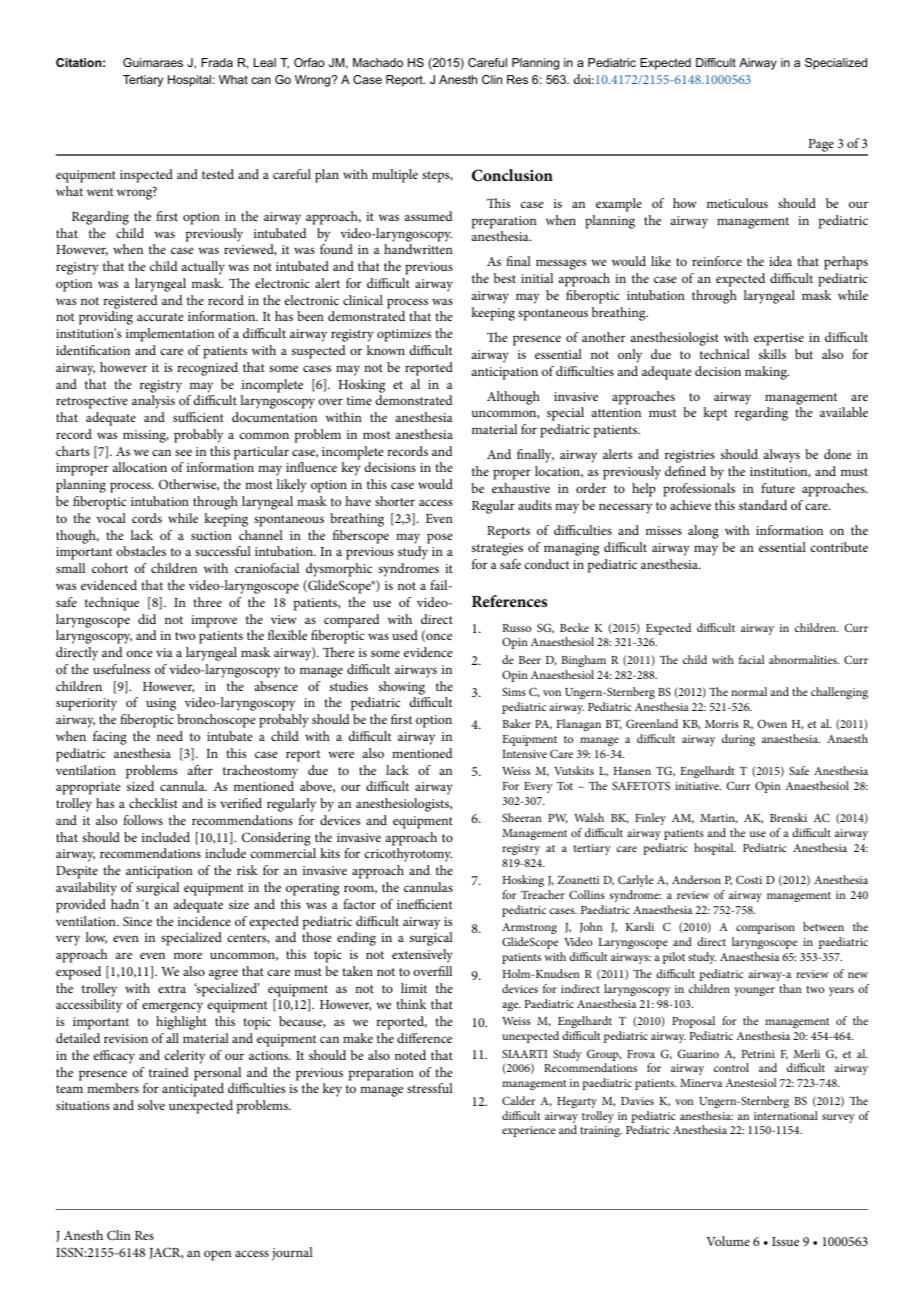  Describe the element at coordinates (378, 62) in the screenshot. I see `Machado` at that location.
